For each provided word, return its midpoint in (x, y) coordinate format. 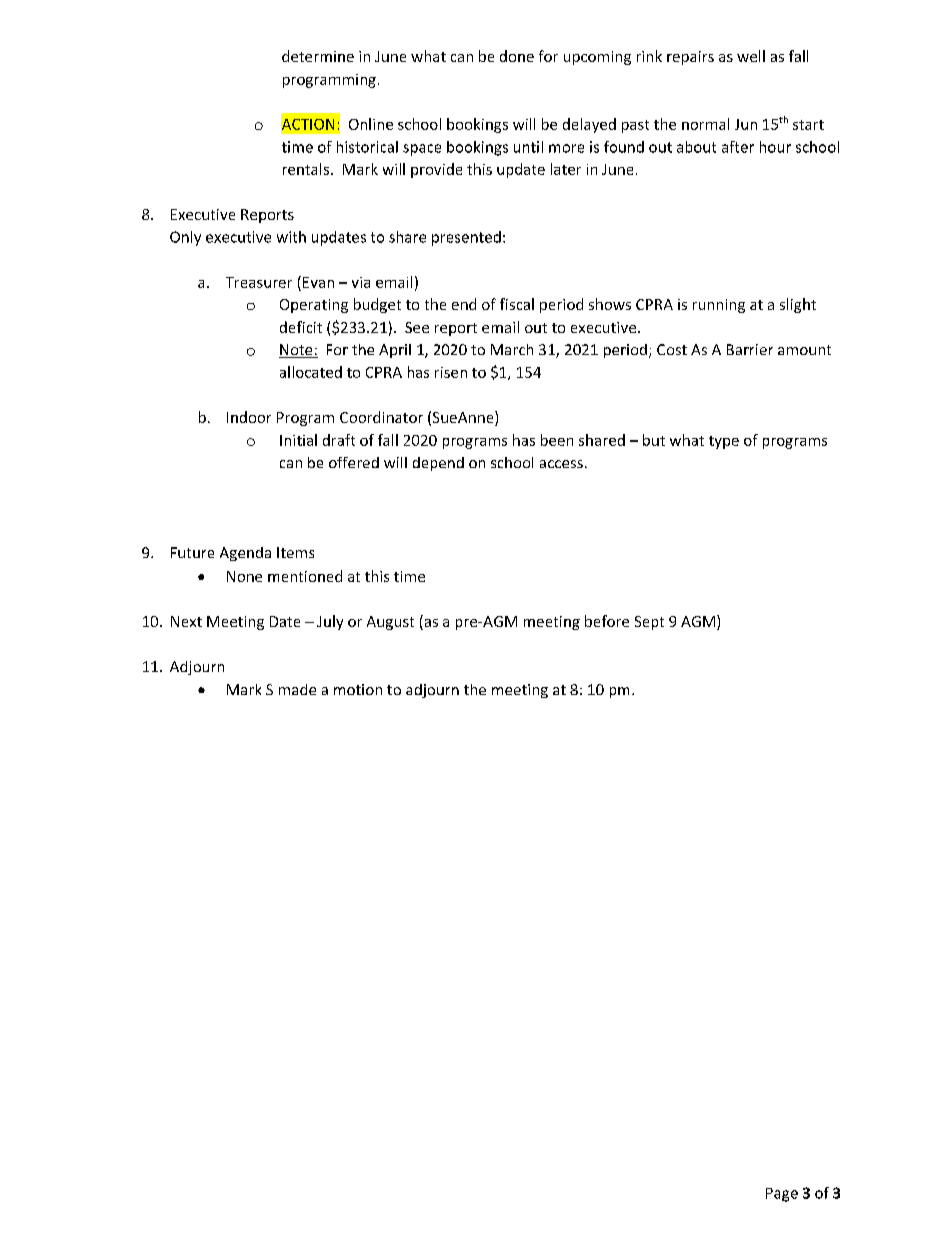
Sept (649, 623)
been (557, 440)
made (297, 689)
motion (358, 689)
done (517, 56)
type (724, 442)
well (751, 56)
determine (318, 56)
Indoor (249, 417)
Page (782, 1195)
